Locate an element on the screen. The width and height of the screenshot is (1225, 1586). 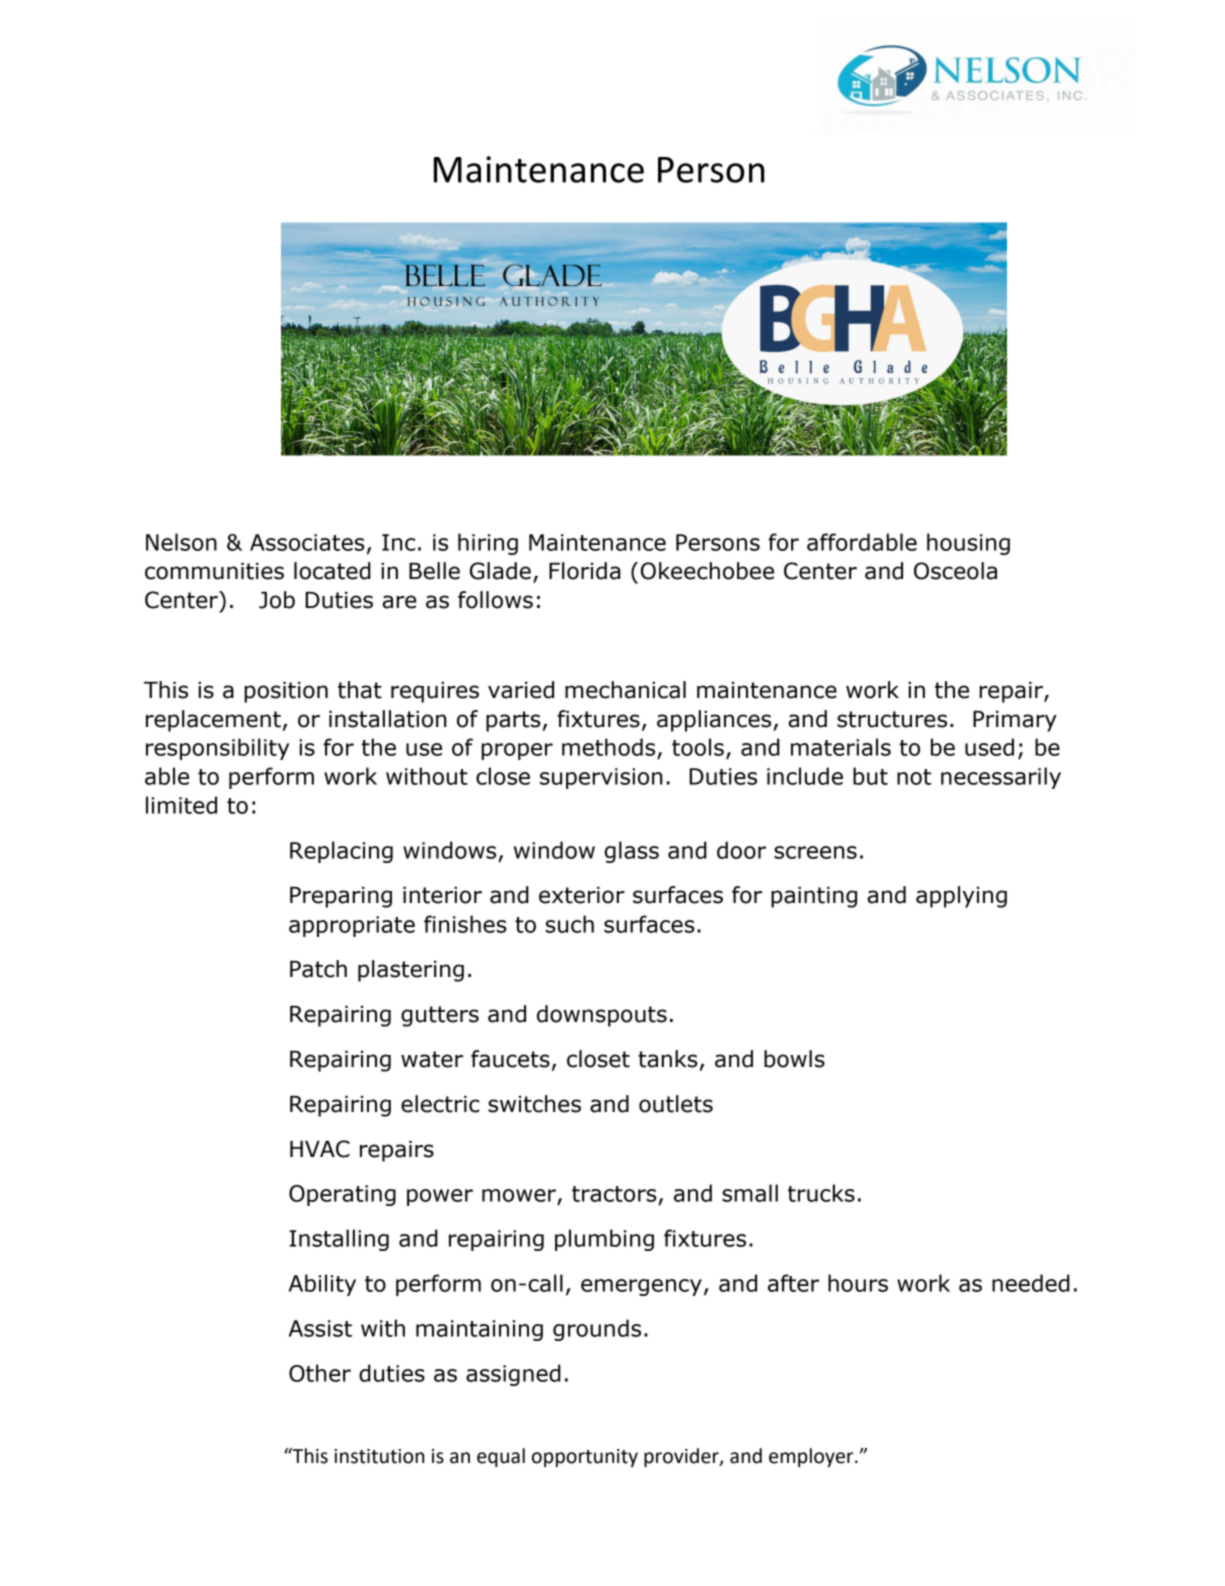
such is located at coordinates (570, 924).
